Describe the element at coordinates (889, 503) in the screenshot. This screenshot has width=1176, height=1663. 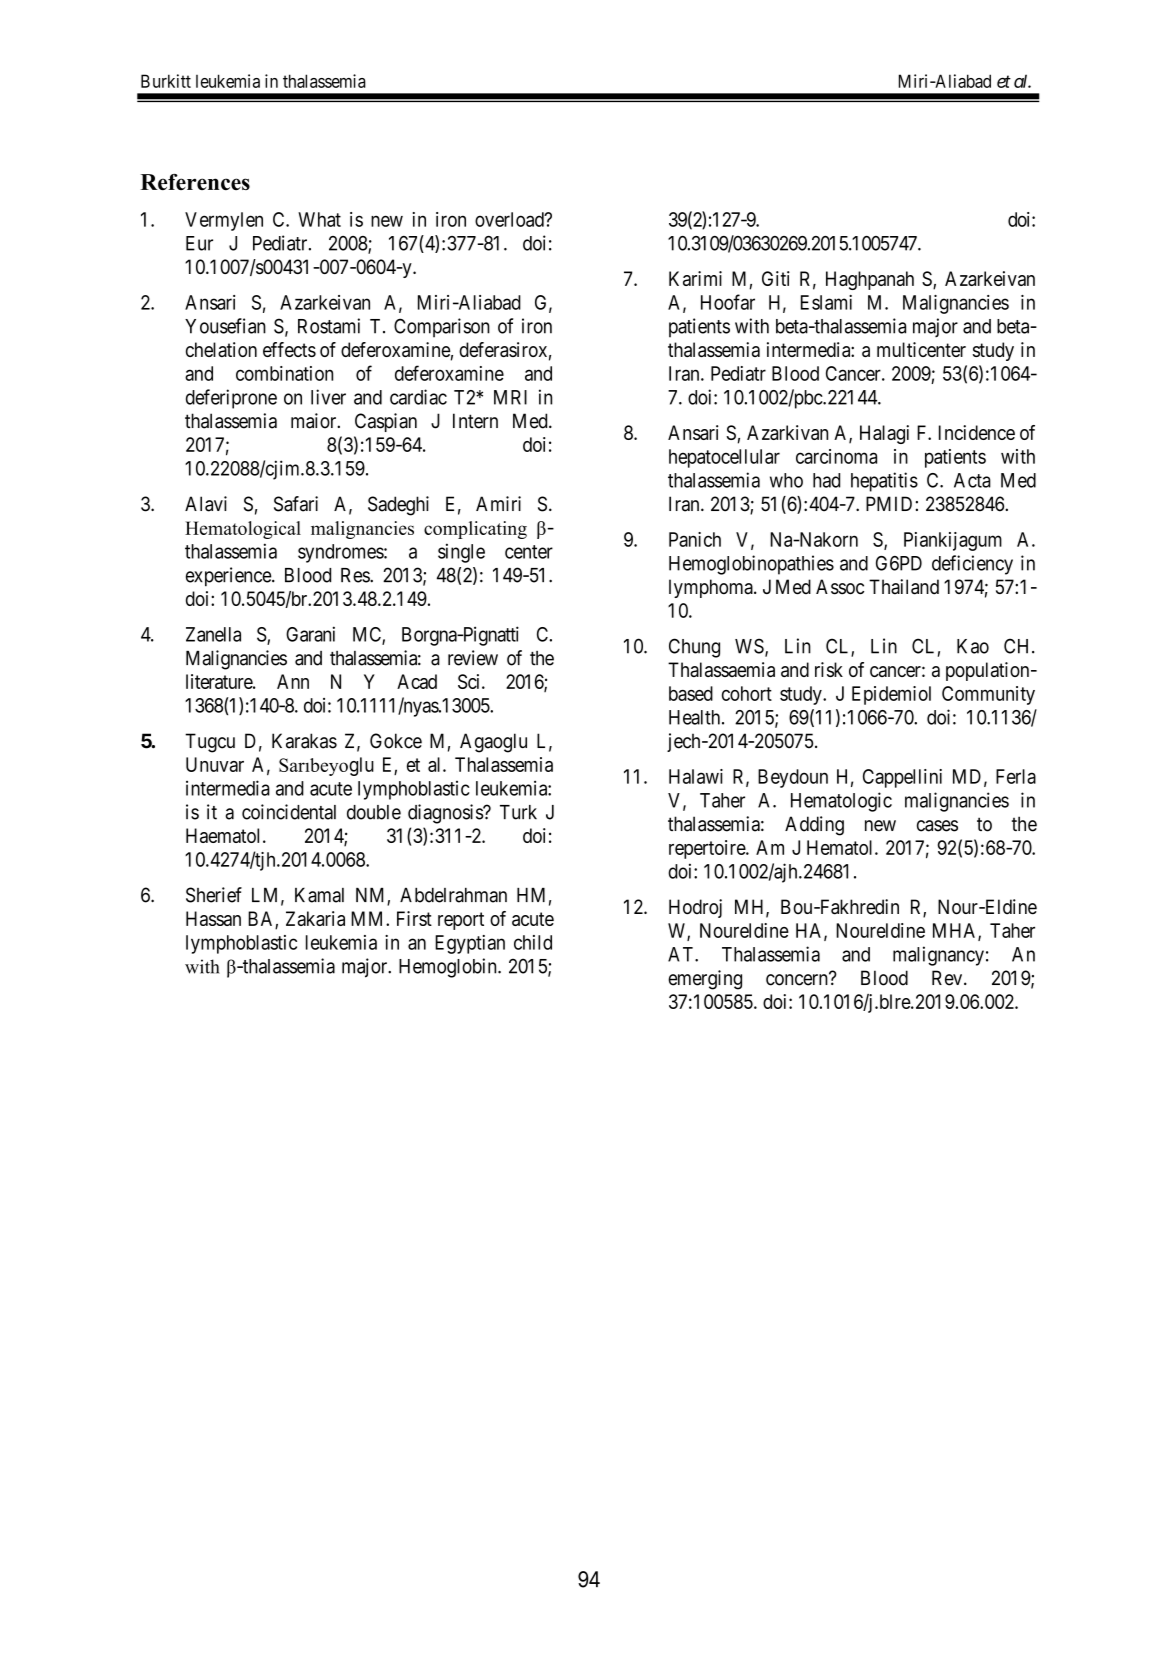
I see `PMID` at that location.
